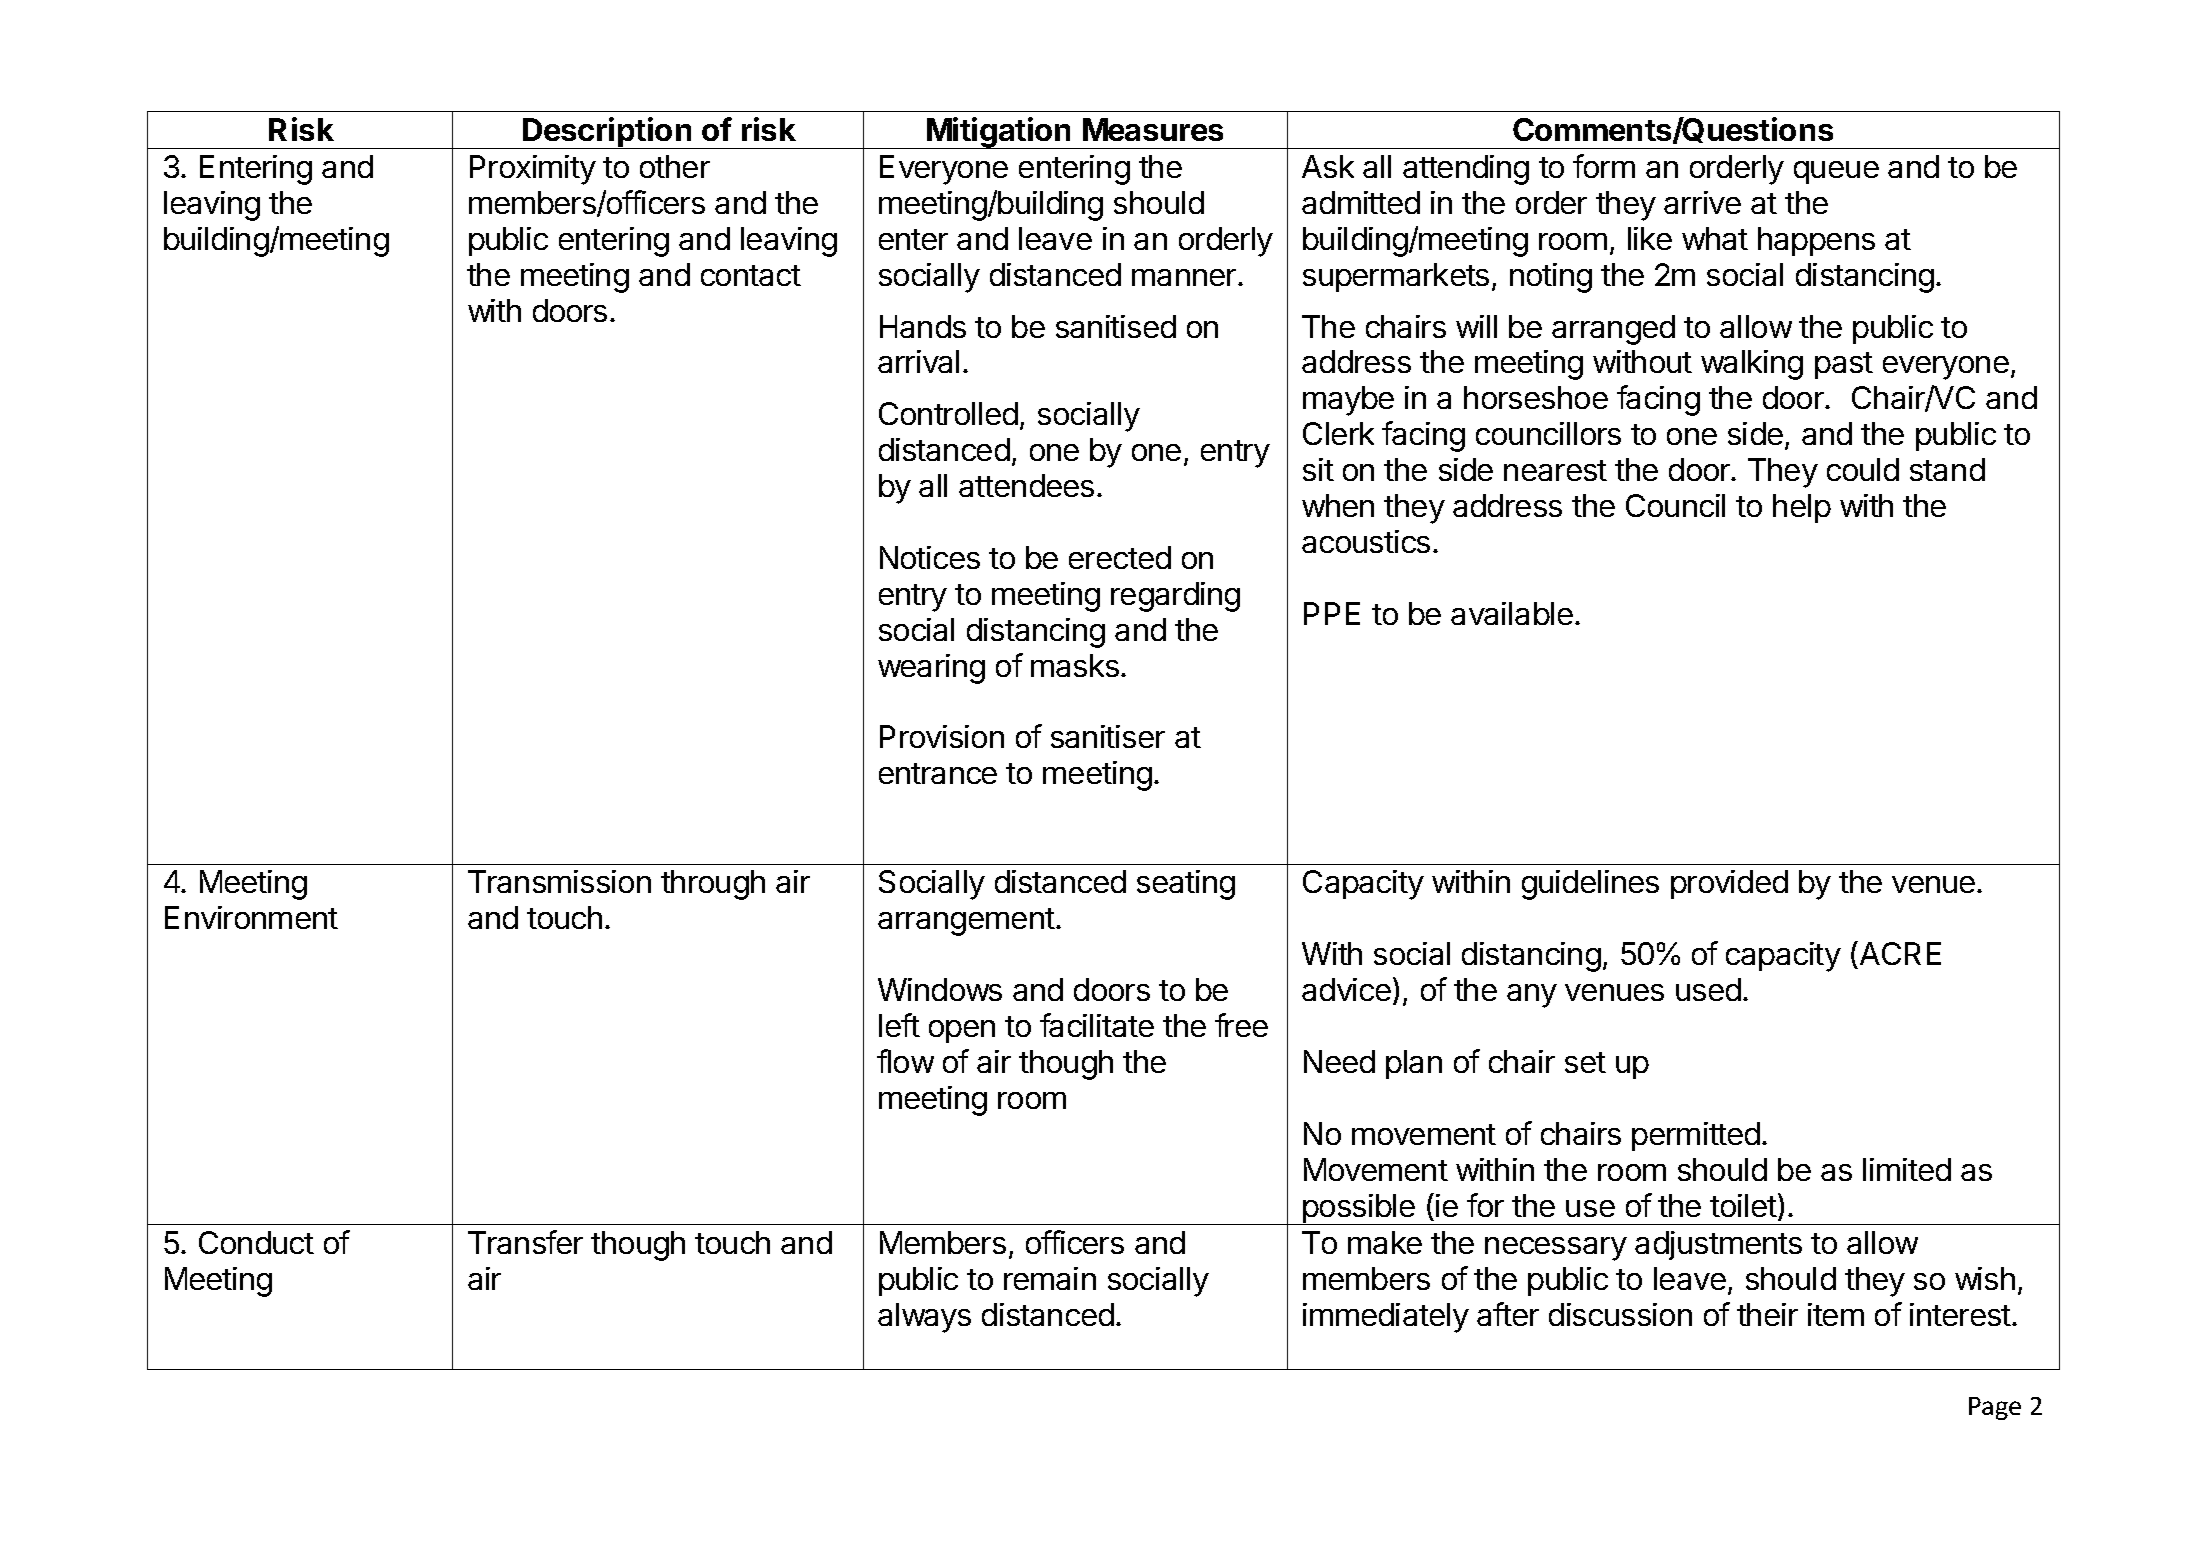 This screenshot has width=2191, height=1550. What do you see at coordinates (930, 557) in the screenshot?
I see `Notices` at bounding box center [930, 557].
